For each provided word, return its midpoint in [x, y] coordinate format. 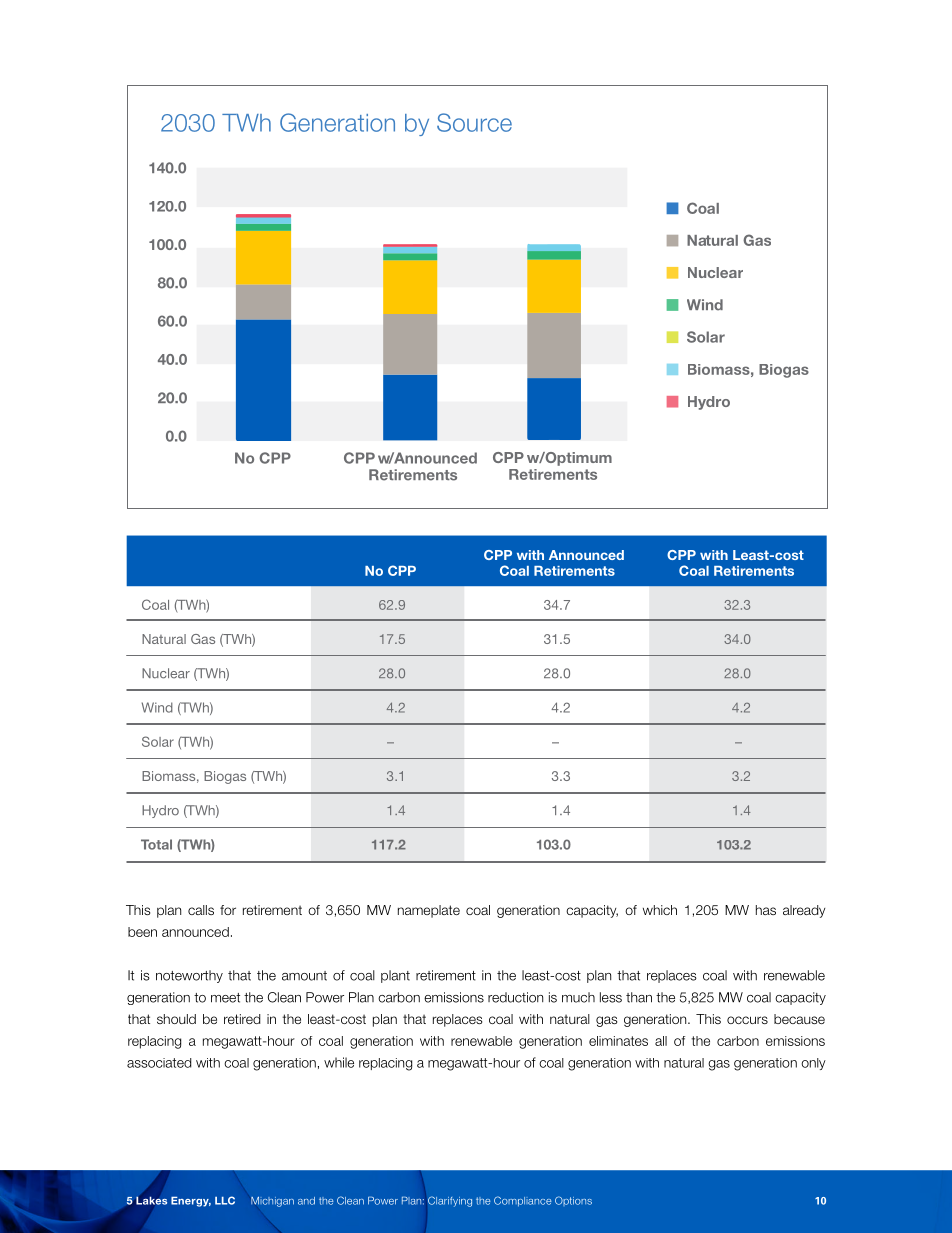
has [766, 910]
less [611, 997]
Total [156, 844]
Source [474, 122]
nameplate [429, 911]
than [639, 997]
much [578, 997]
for [228, 910]
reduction [515, 997]
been [142, 932]
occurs [747, 1020]
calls [201, 910]
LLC [225, 1200]
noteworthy [189, 976]
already [804, 911]
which [660, 910]
